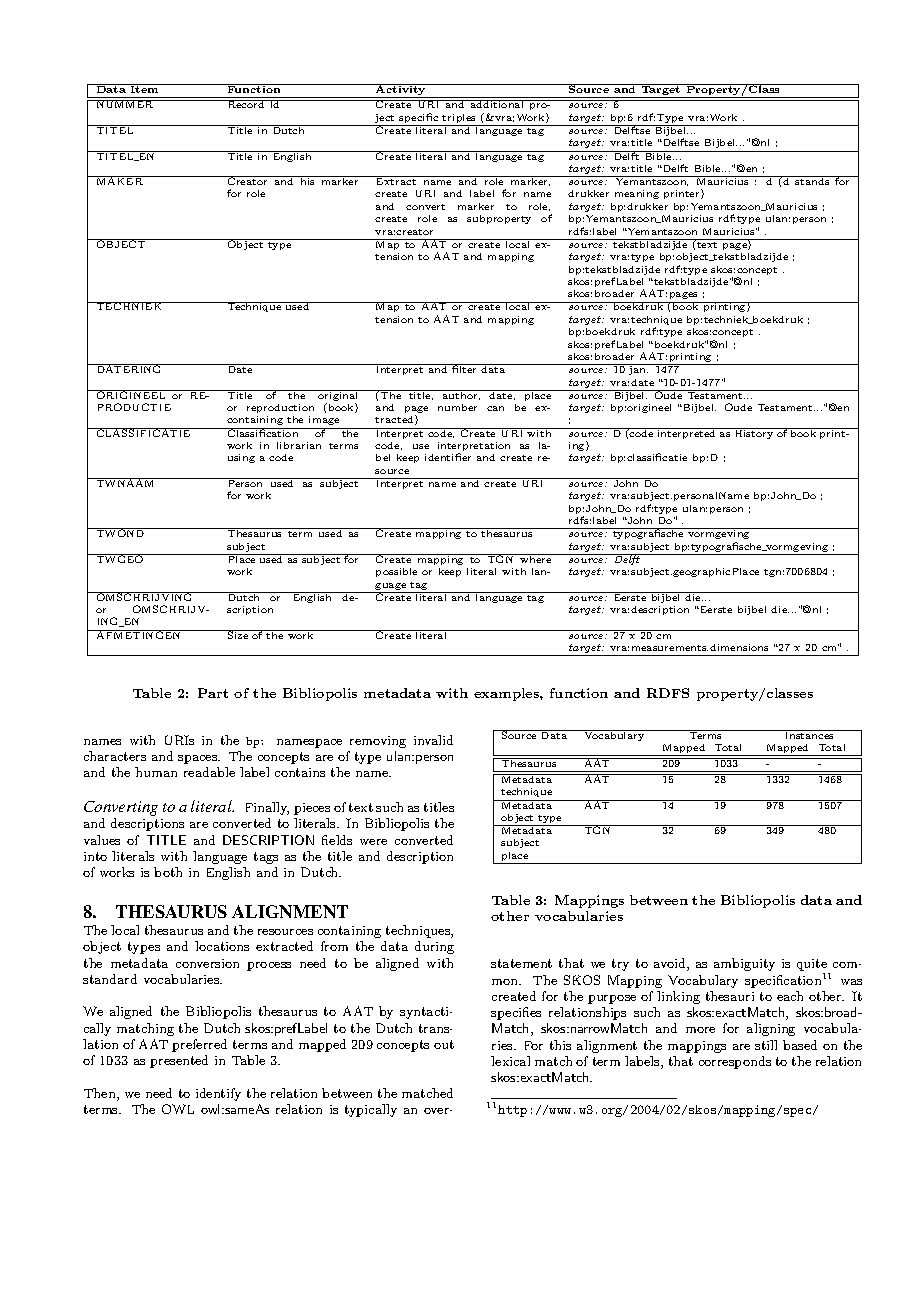 This screenshot has height=1308, width=924. I want to click on stands, so click(813, 180).
